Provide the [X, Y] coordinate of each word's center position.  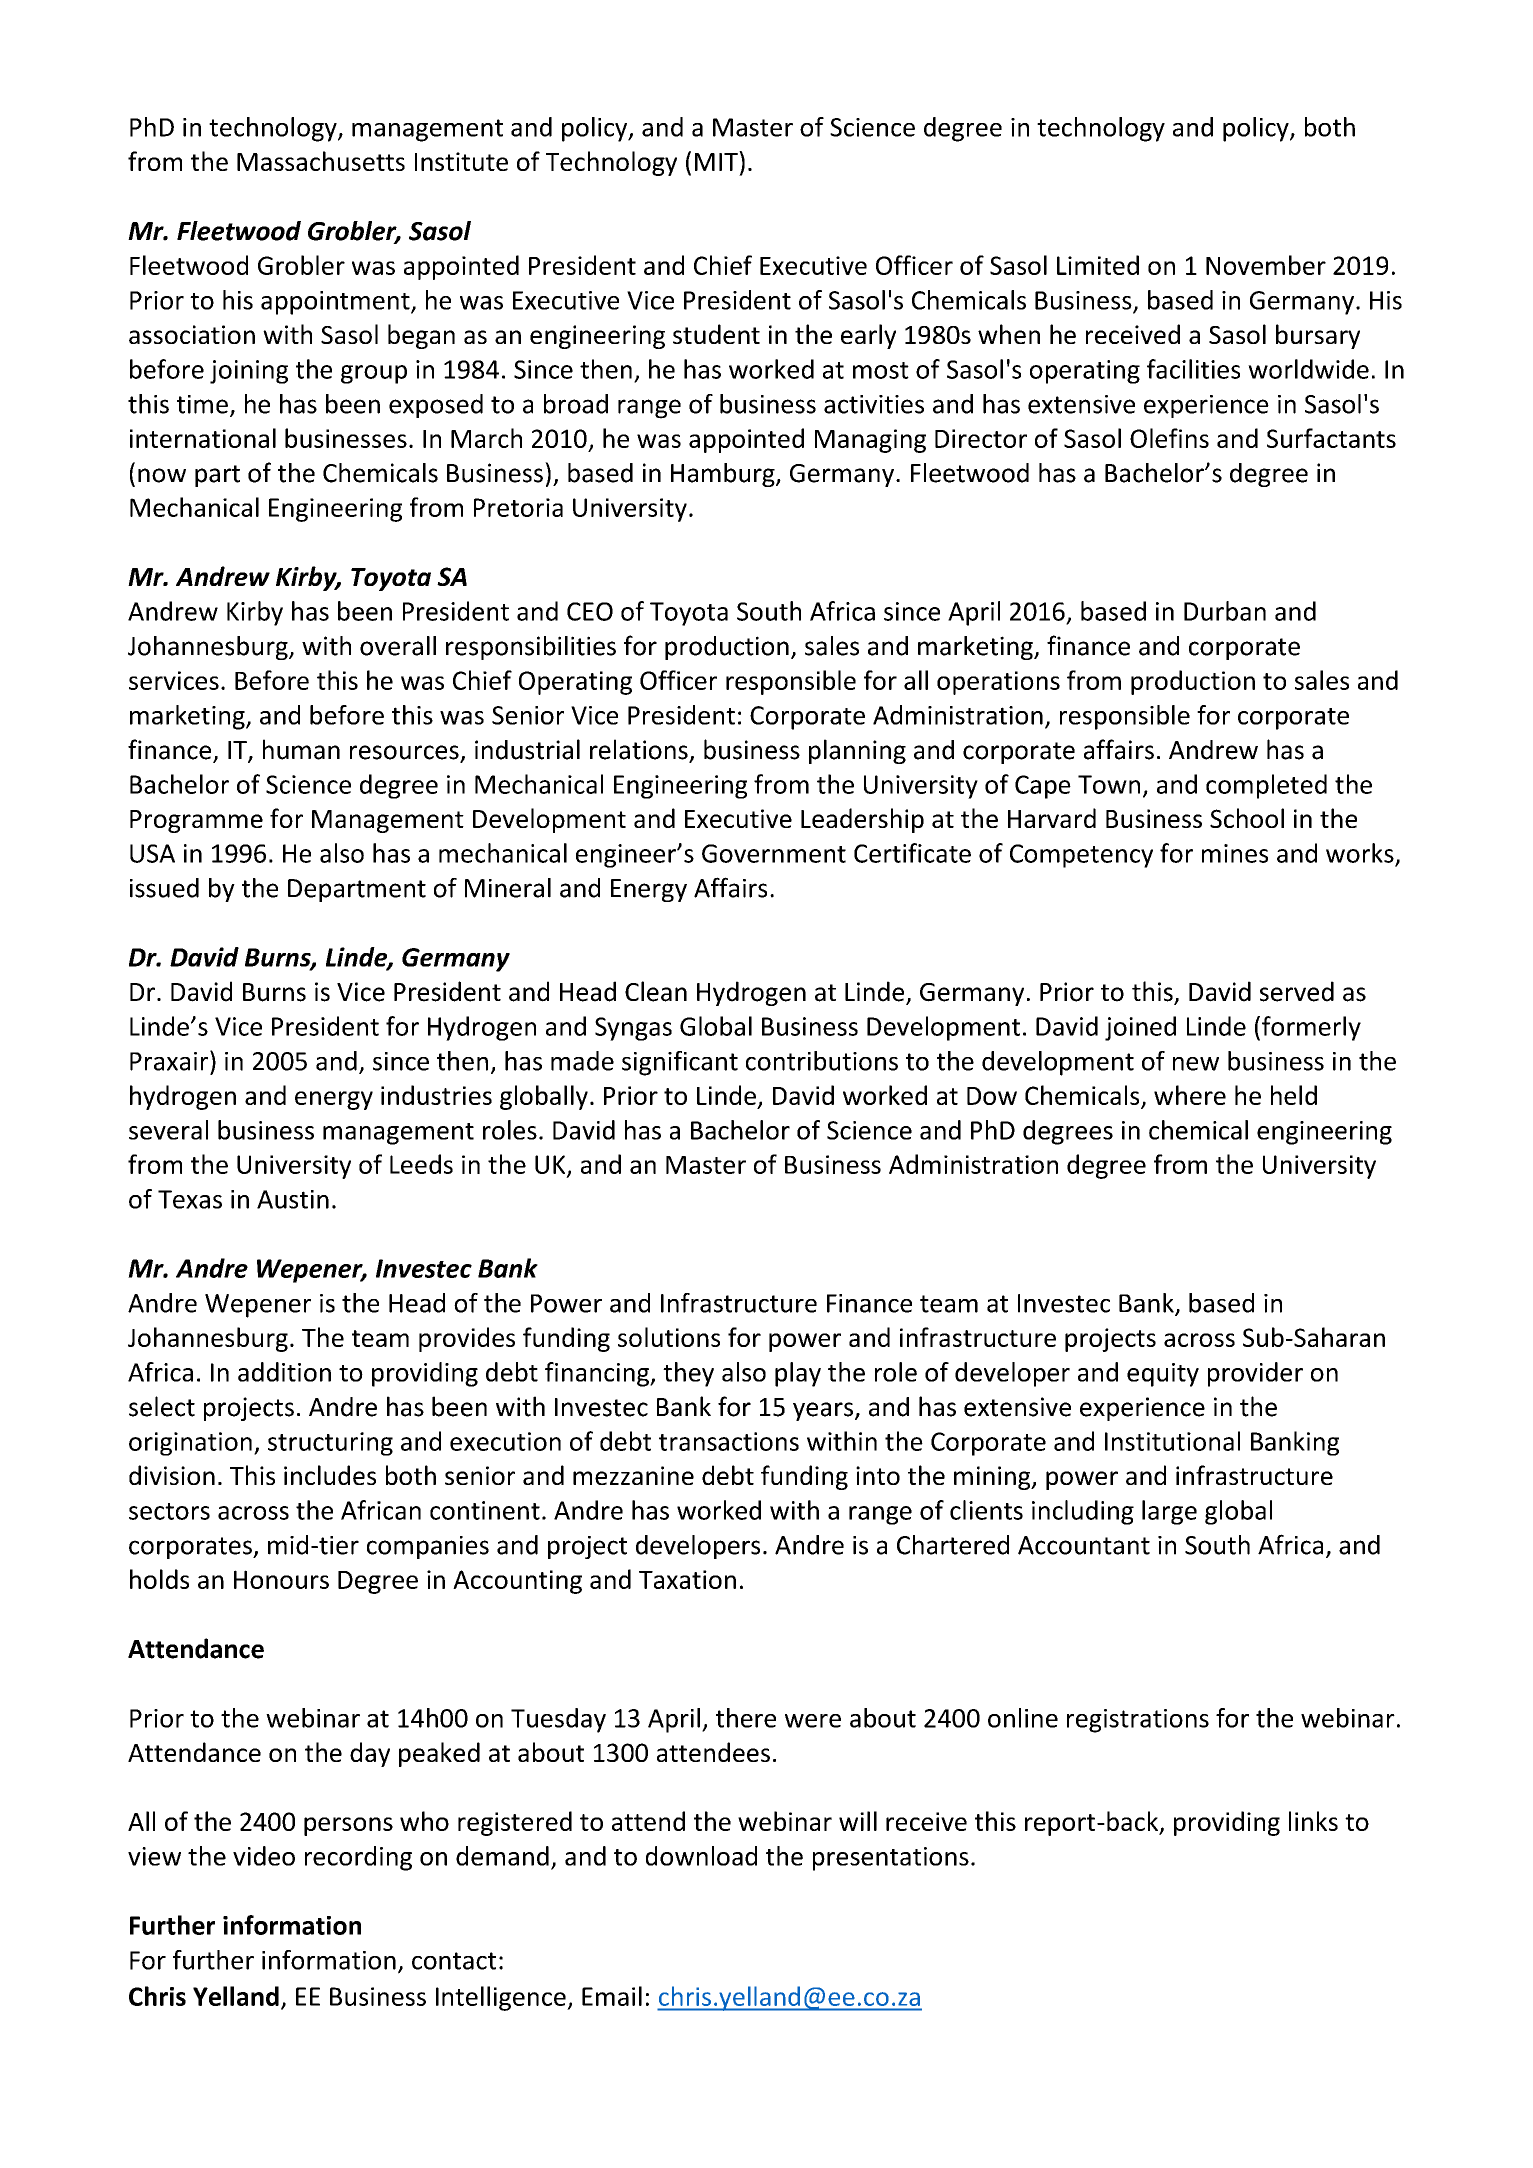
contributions [822, 1061]
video [264, 1856]
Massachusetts [321, 161]
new [1196, 1064]
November [1266, 265]
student [716, 334]
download [701, 1856]
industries [436, 1095]
